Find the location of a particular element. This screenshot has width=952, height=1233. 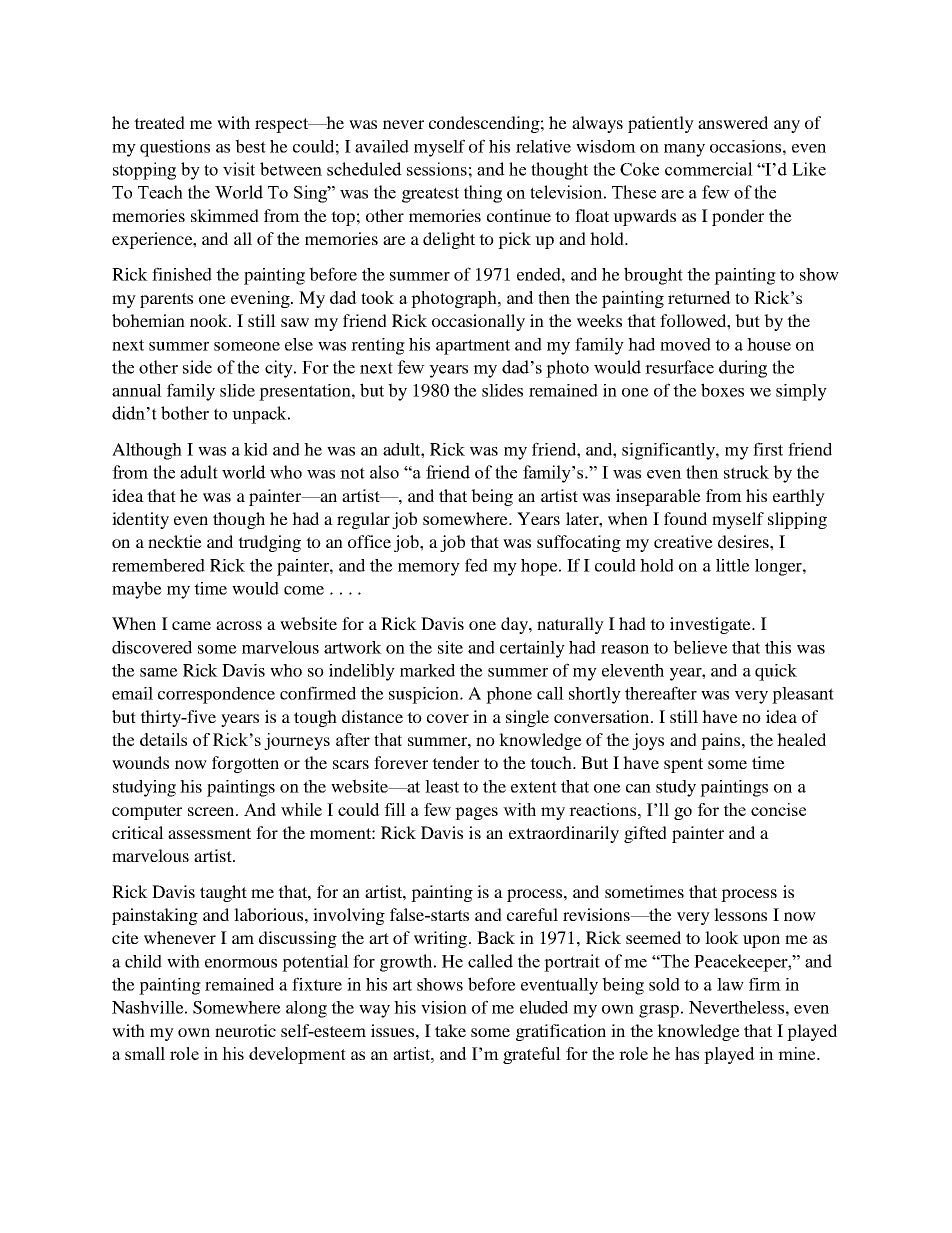

details is located at coordinates (163, 739).
